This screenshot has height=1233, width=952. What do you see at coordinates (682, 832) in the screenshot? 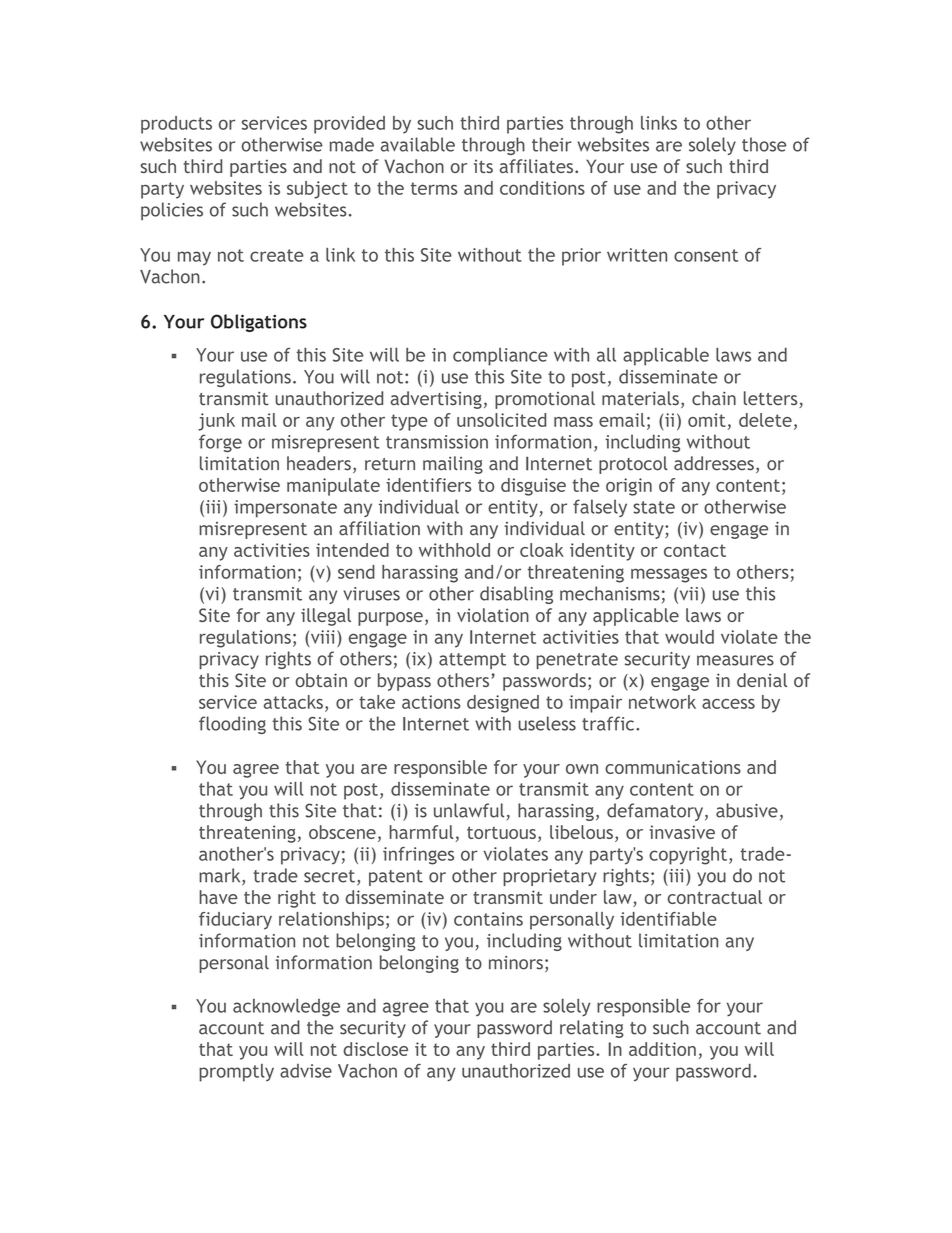
I see `invasive` at bounding box center [682, 832].
